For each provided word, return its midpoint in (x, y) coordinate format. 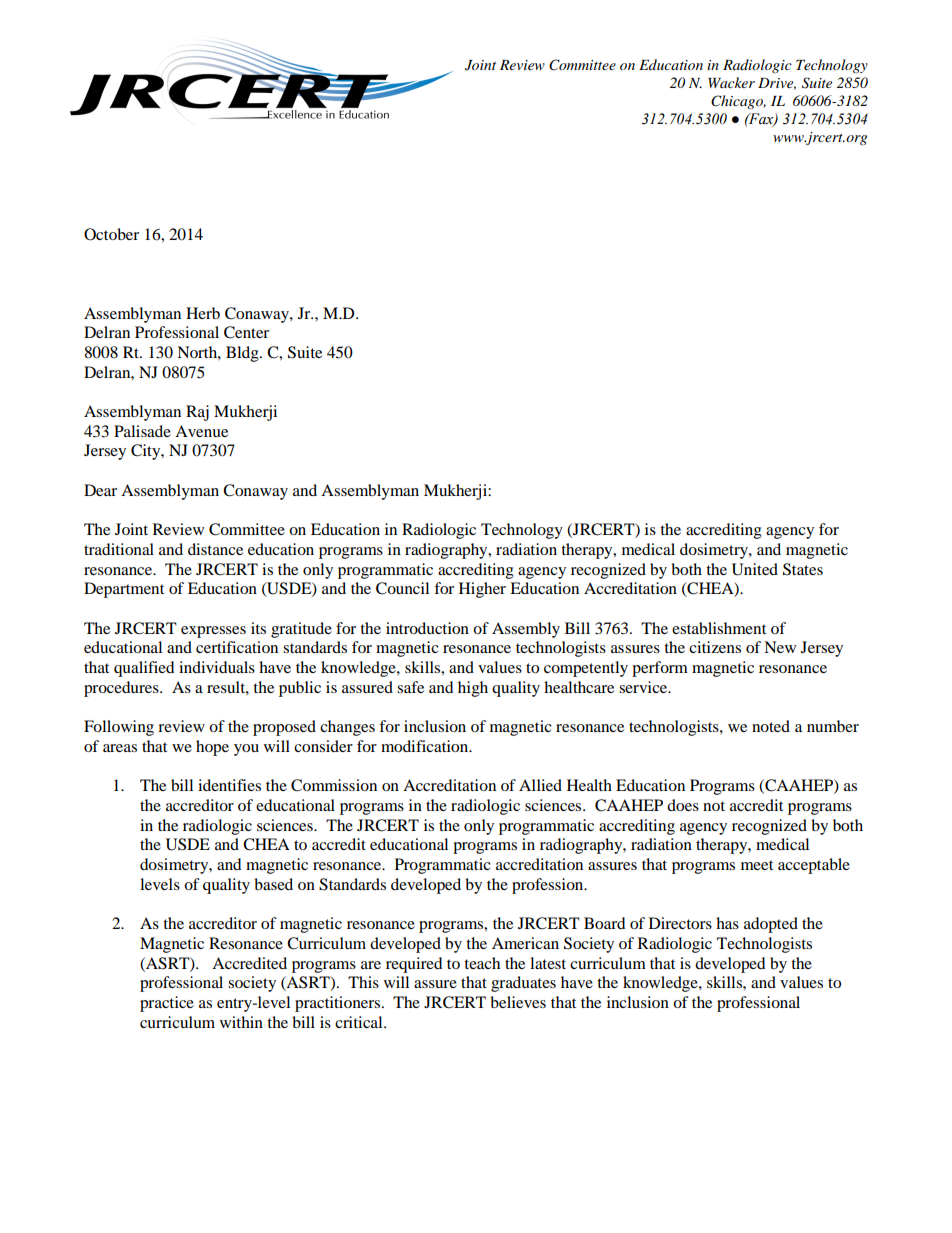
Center (246, 332)
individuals (217, 667)
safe (410, 687)
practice (167, 1004)
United (755, 569)
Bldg (243, 354)
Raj (197, 413)
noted (771, 726)
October (111, 234)
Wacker (731, 82)
